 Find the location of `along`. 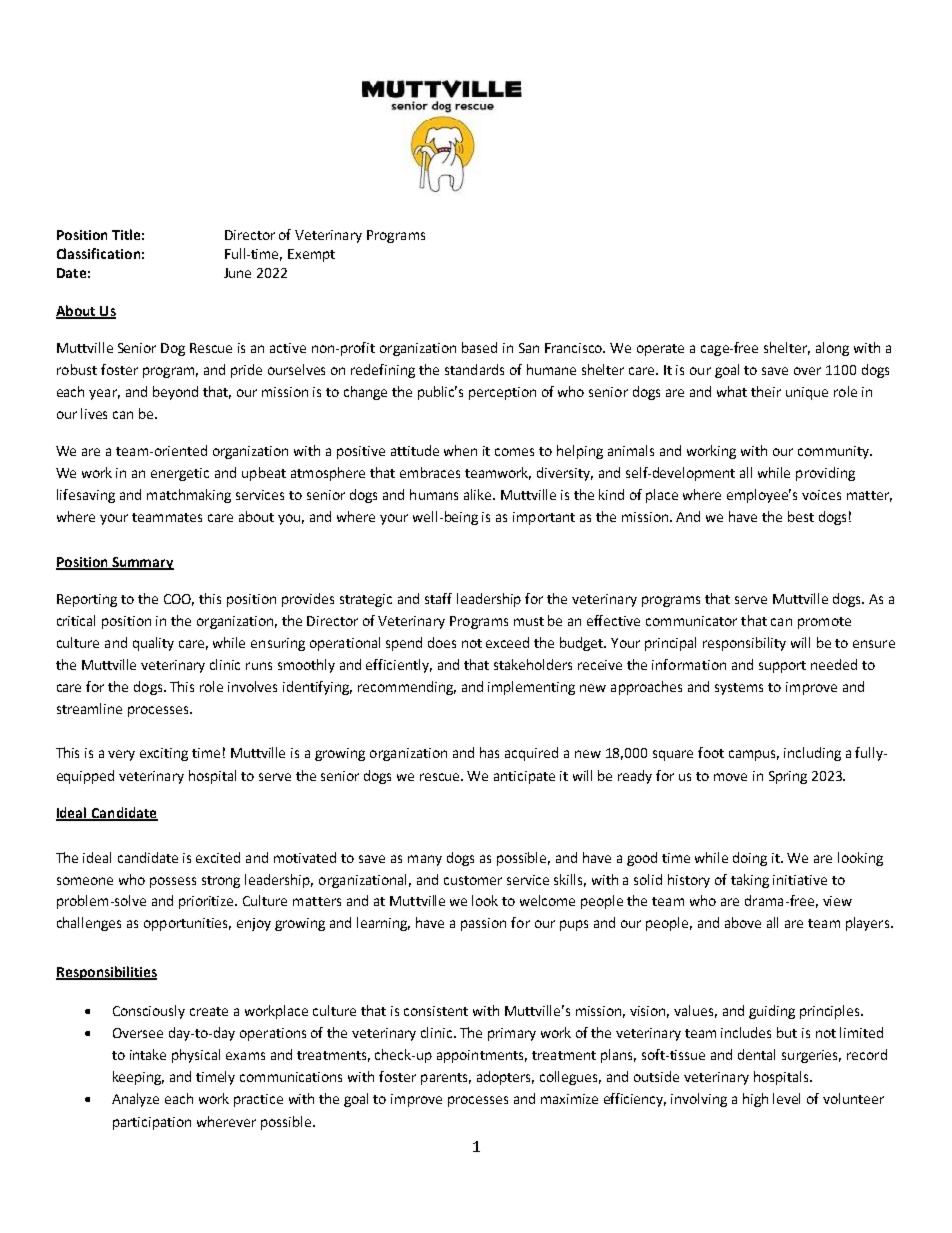

along is located at coordinates (832, 349).
